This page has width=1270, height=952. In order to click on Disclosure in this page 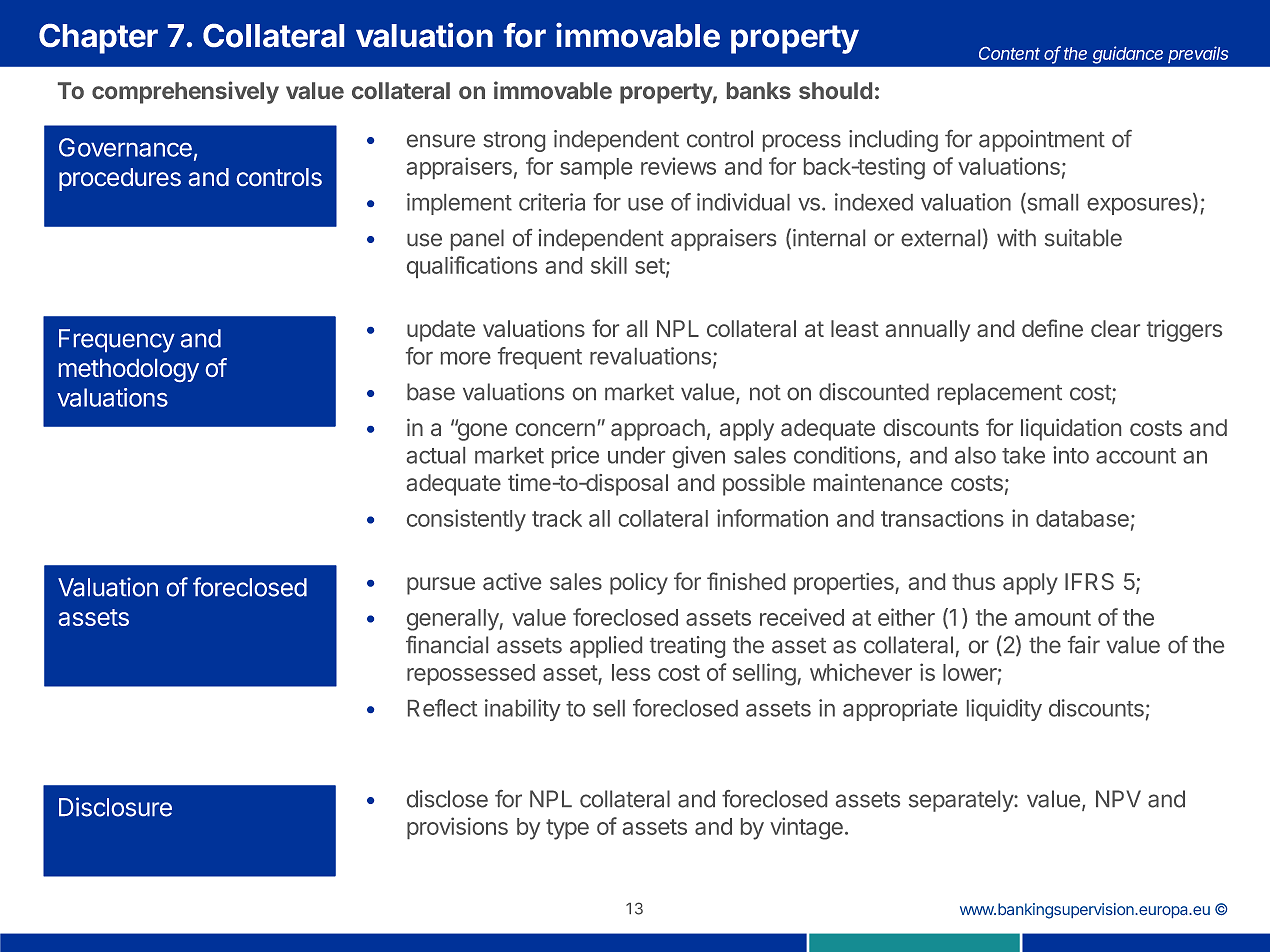, I will do `click(115, 807)`.
